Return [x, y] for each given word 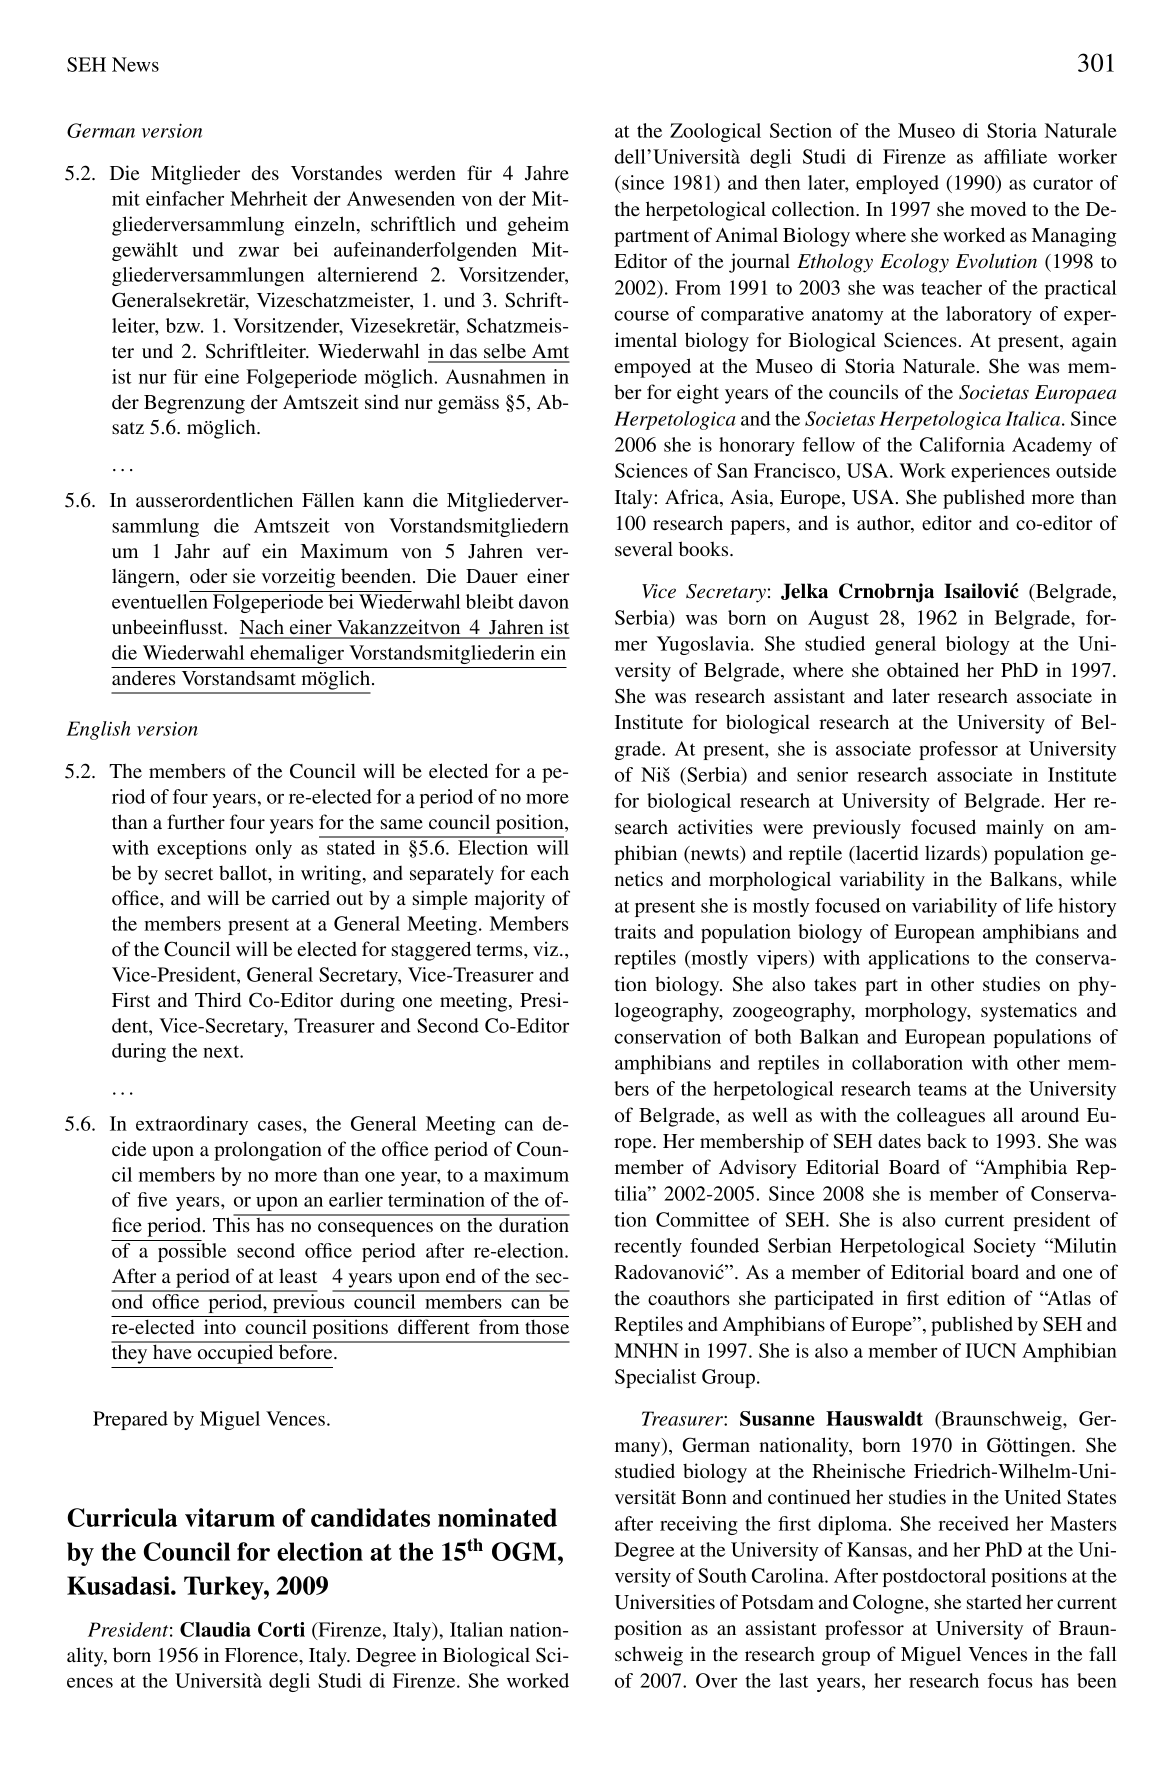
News [135, 64]
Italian [476, 1629]
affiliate [1015, 156]
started [994, 1602]
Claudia [215, 1629]
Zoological [715, 132]
